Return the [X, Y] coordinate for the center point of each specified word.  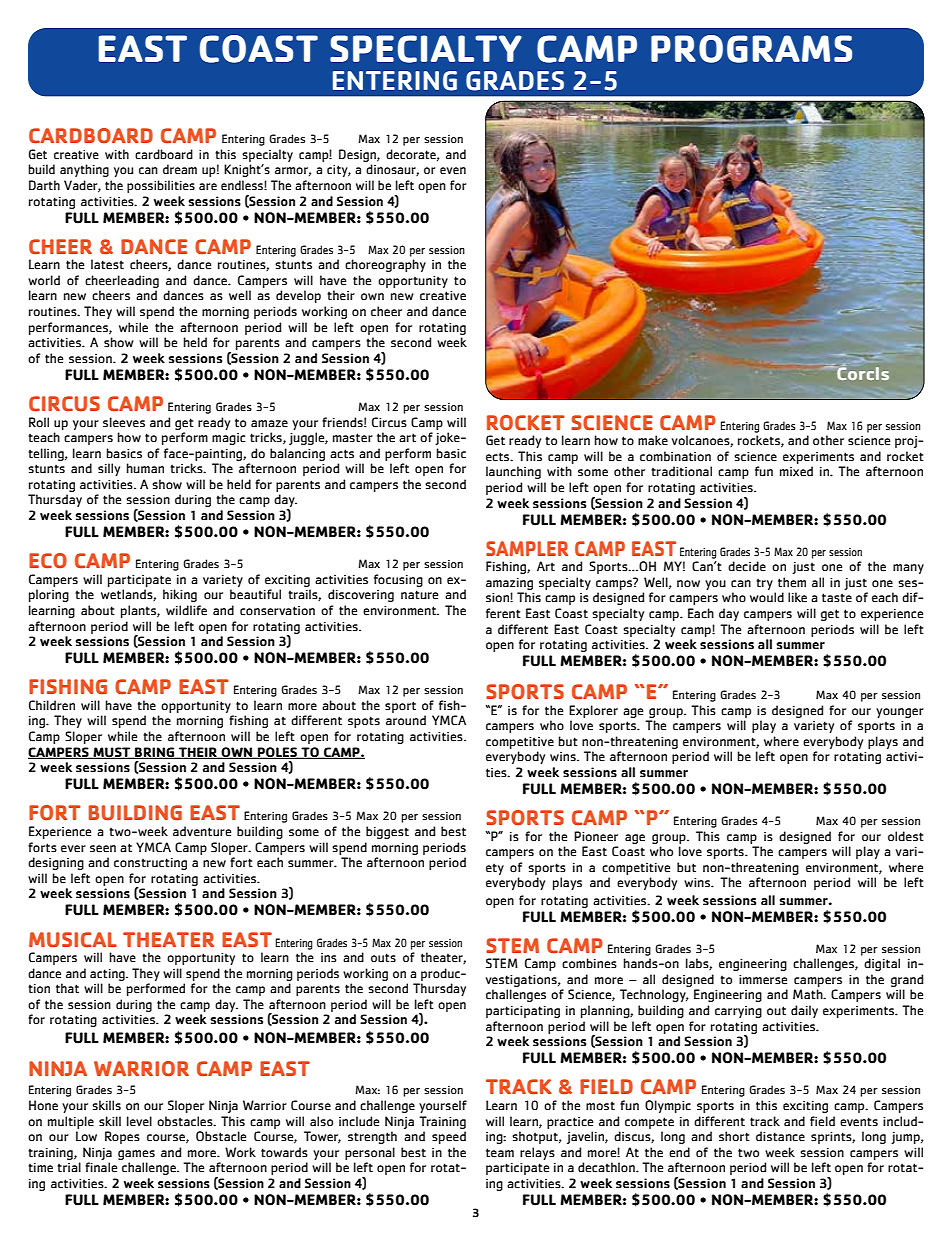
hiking [180, 595]
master [353, 438]
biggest [387, 832]
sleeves [124, 422]
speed [449, 1137]
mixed [796, 471]
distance [780, 1136]
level [139, 1121]
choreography [385, 265]
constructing [150, 864]
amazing [509, 584]
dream [180, 169]
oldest [906, 836]
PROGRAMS [751, 49]
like [797, 597]
